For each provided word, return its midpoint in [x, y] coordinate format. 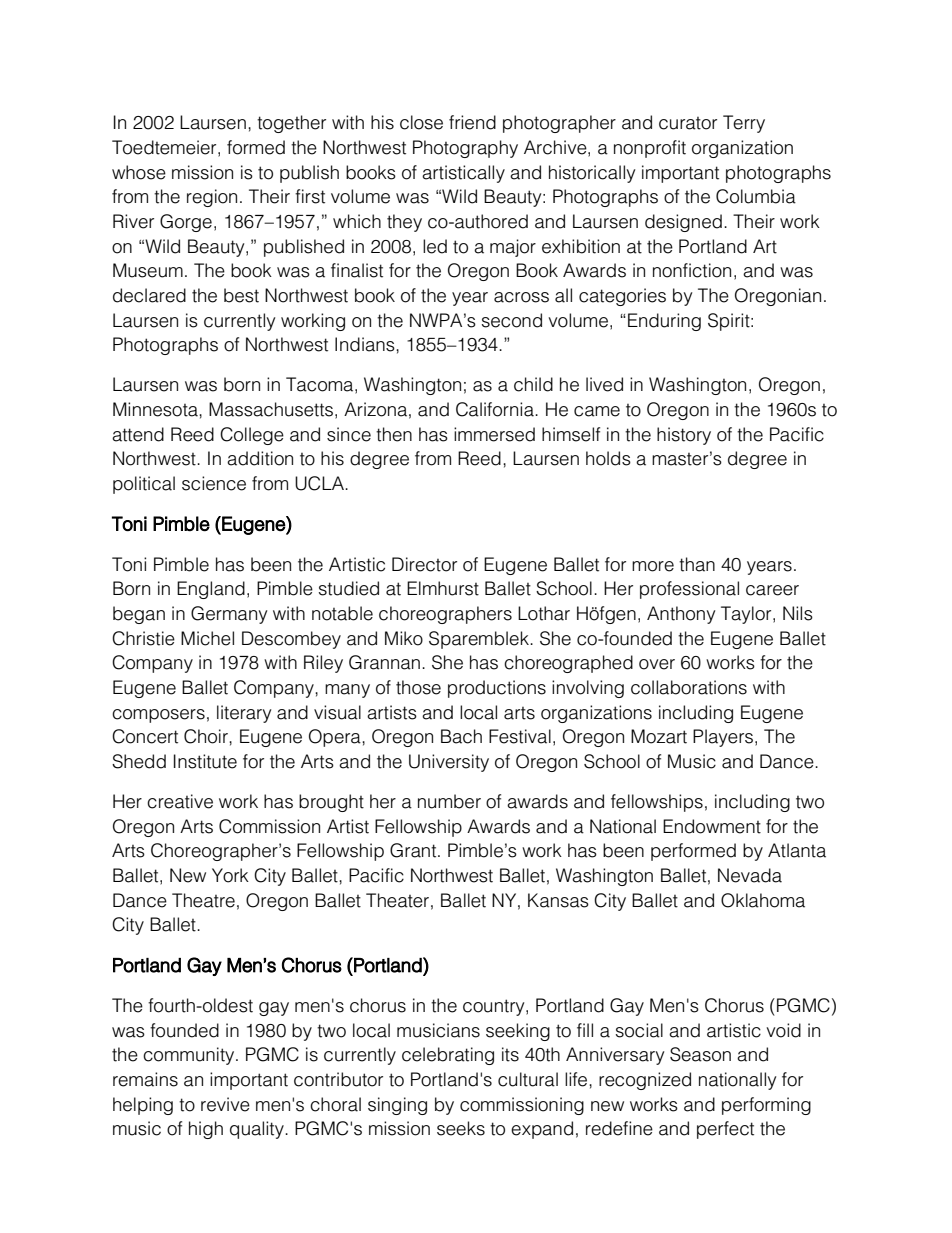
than [697, 564]
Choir [207, 736]
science [214, 483]
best [241, 295]
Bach [461, 736]
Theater [397, 900]
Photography [465, 149]
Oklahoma [763, 900]
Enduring [664, 322]
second [512, 320]
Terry [744, 124]
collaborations [689, 687]
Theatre [203, 900]
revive [225, 1104]
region [212, 198]
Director [424, 564]
